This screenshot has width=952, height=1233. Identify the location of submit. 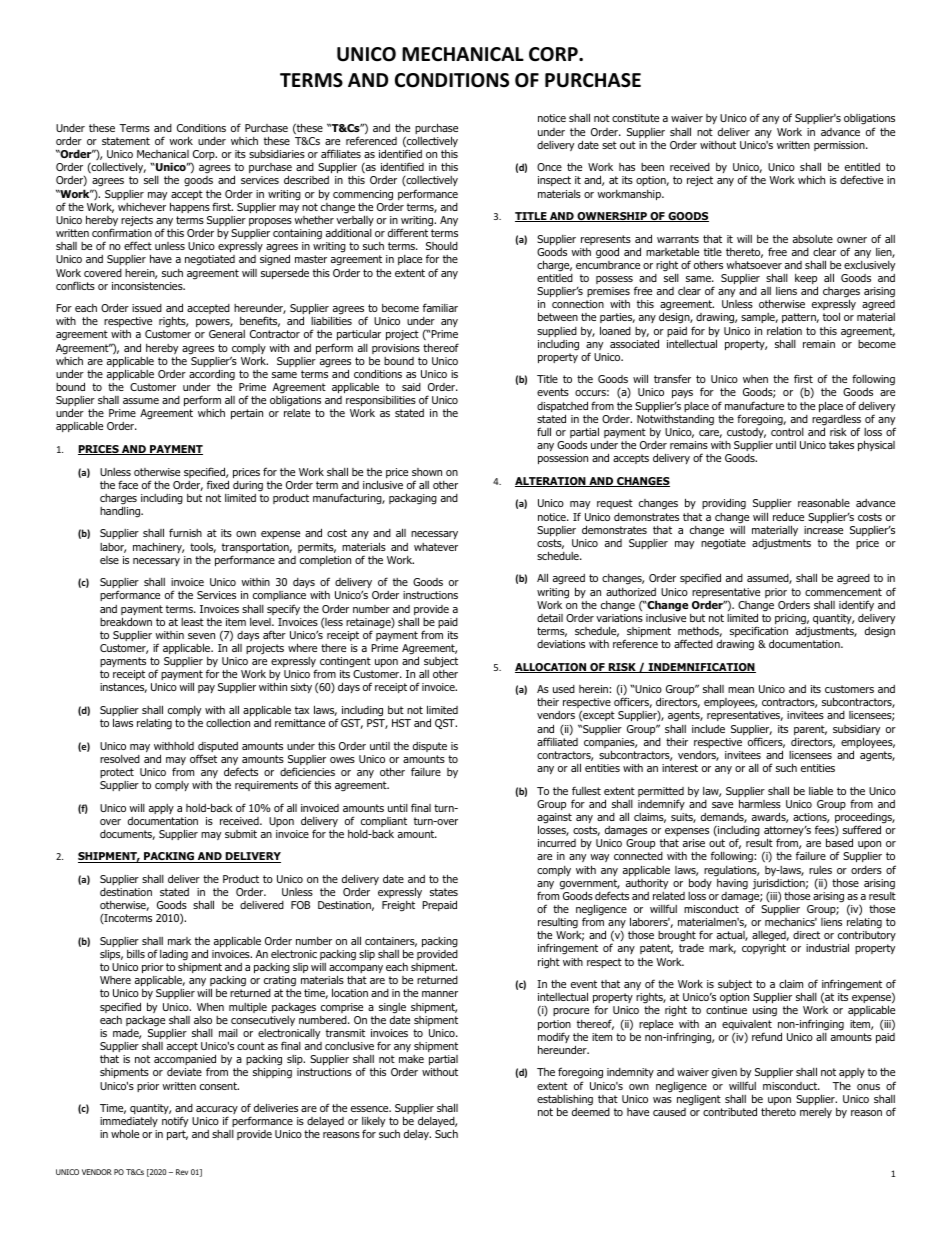
(241, 834).
